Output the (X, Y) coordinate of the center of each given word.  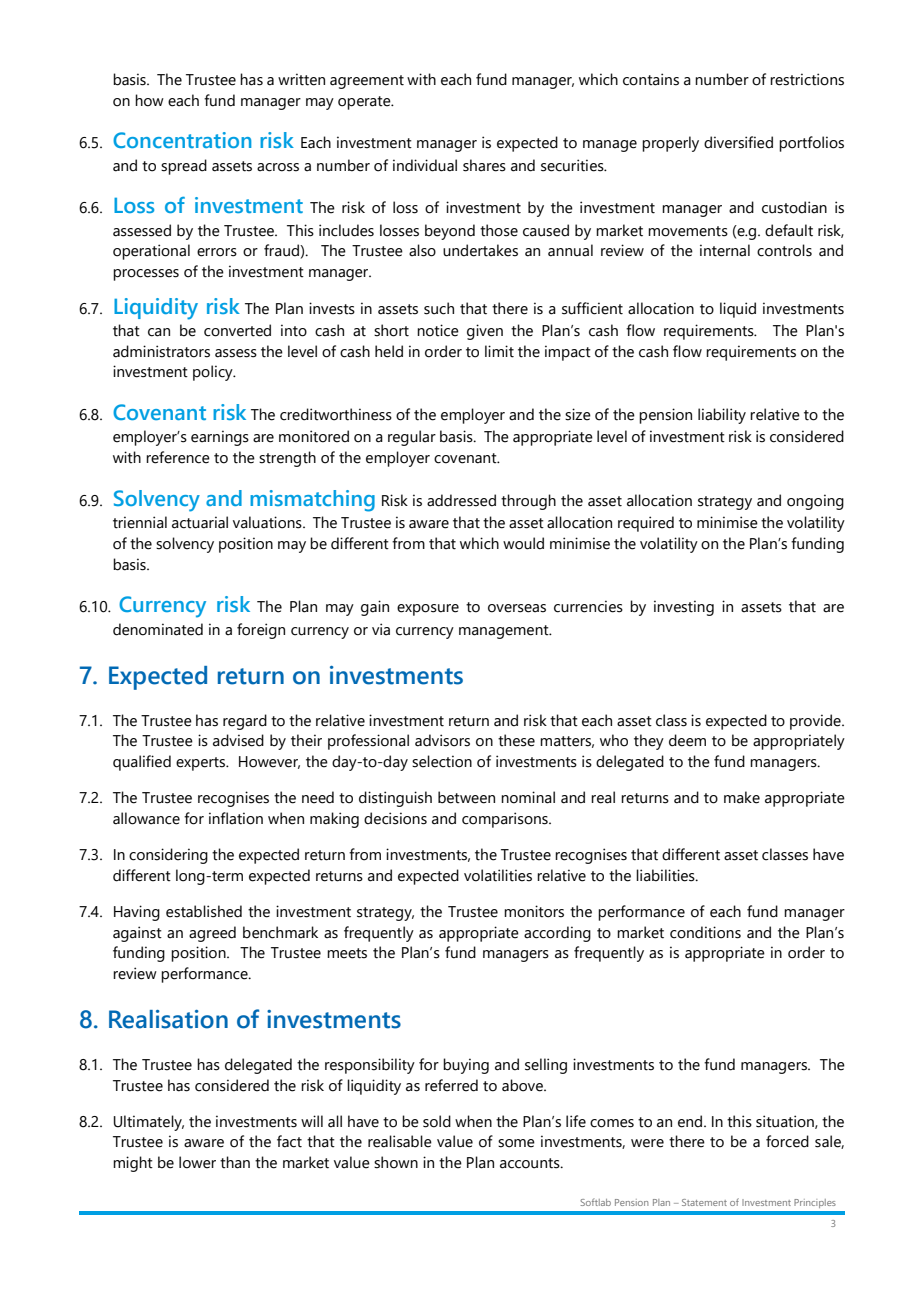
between (466, 797)
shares (484, 165)
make (742, 797)
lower (197, 1162)
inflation (236, 818)
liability (722, 416)
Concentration (182, 140)
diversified (738, 142)
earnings (220, 438)
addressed (461, 500)
